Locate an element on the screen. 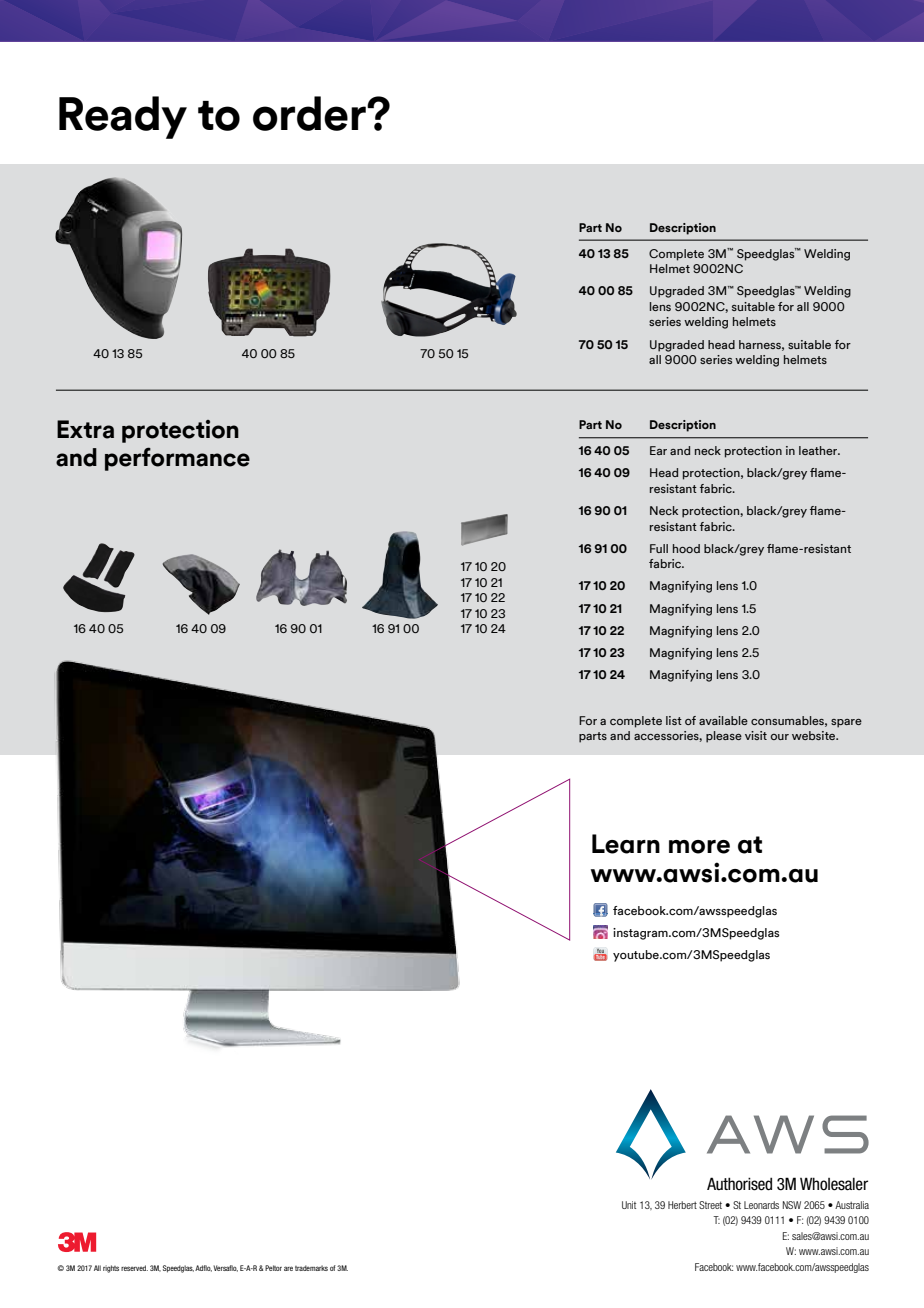  Ready is located at coordinates (123, 117).
